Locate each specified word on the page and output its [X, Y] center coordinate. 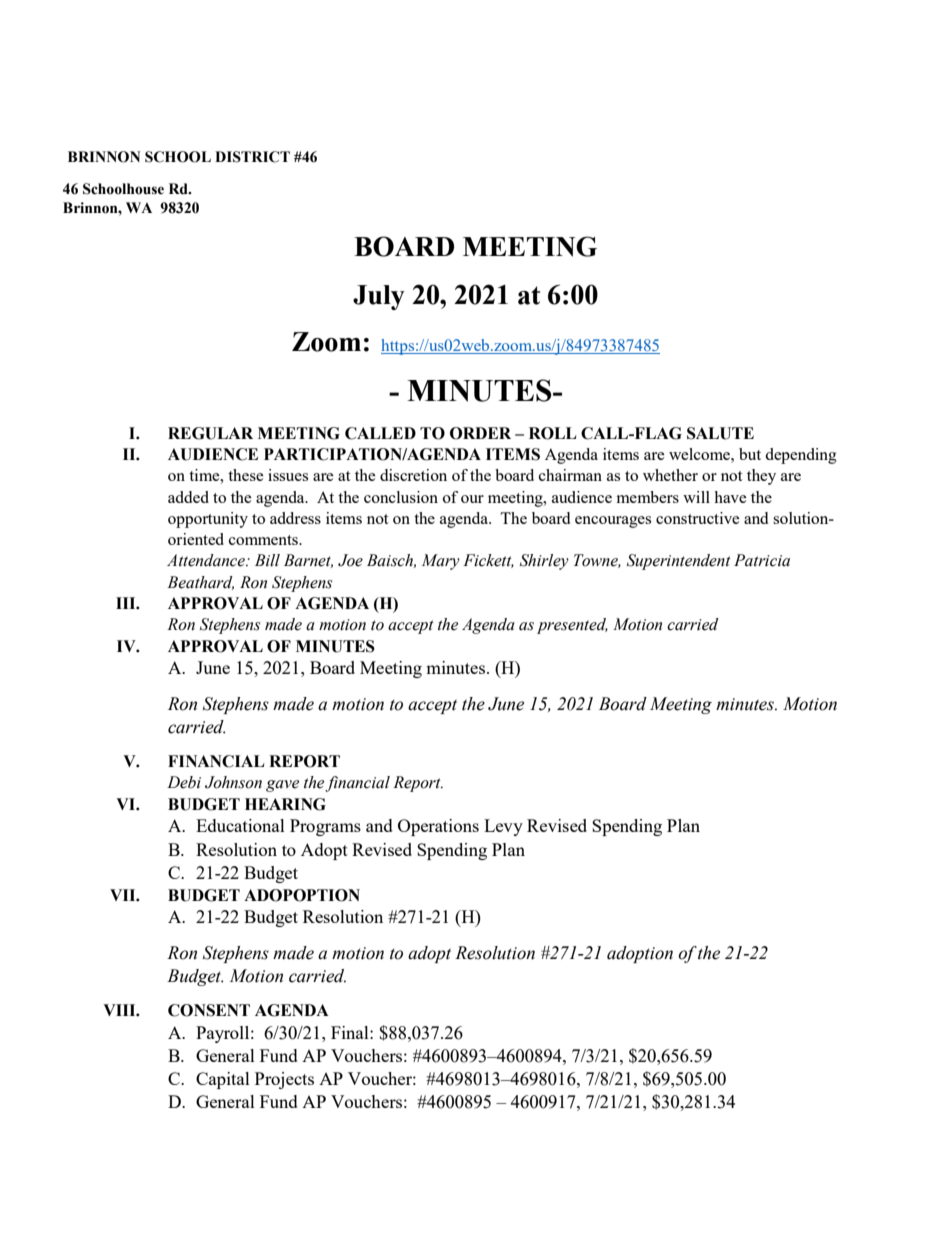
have [730, 497]
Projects [284, 1080]
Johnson [233, 782]
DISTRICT [252, 157]
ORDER [480, 433]
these [246, 475]
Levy [503, 827]
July [379, 297]
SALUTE [720, 433]
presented [572, 626]
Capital [223, 1080]
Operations [438, 827]
